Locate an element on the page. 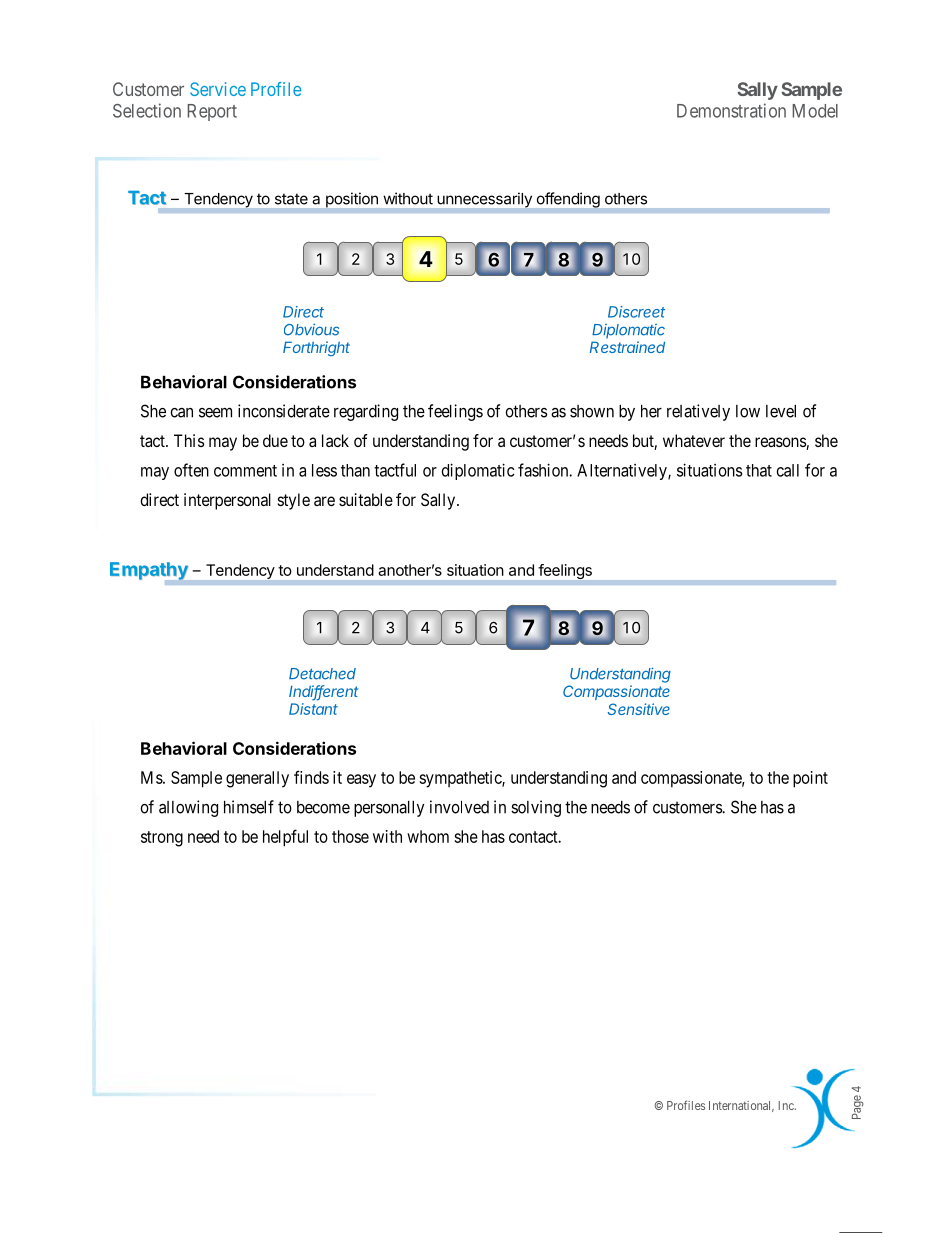  Report is located at coordinates (212, 112).
